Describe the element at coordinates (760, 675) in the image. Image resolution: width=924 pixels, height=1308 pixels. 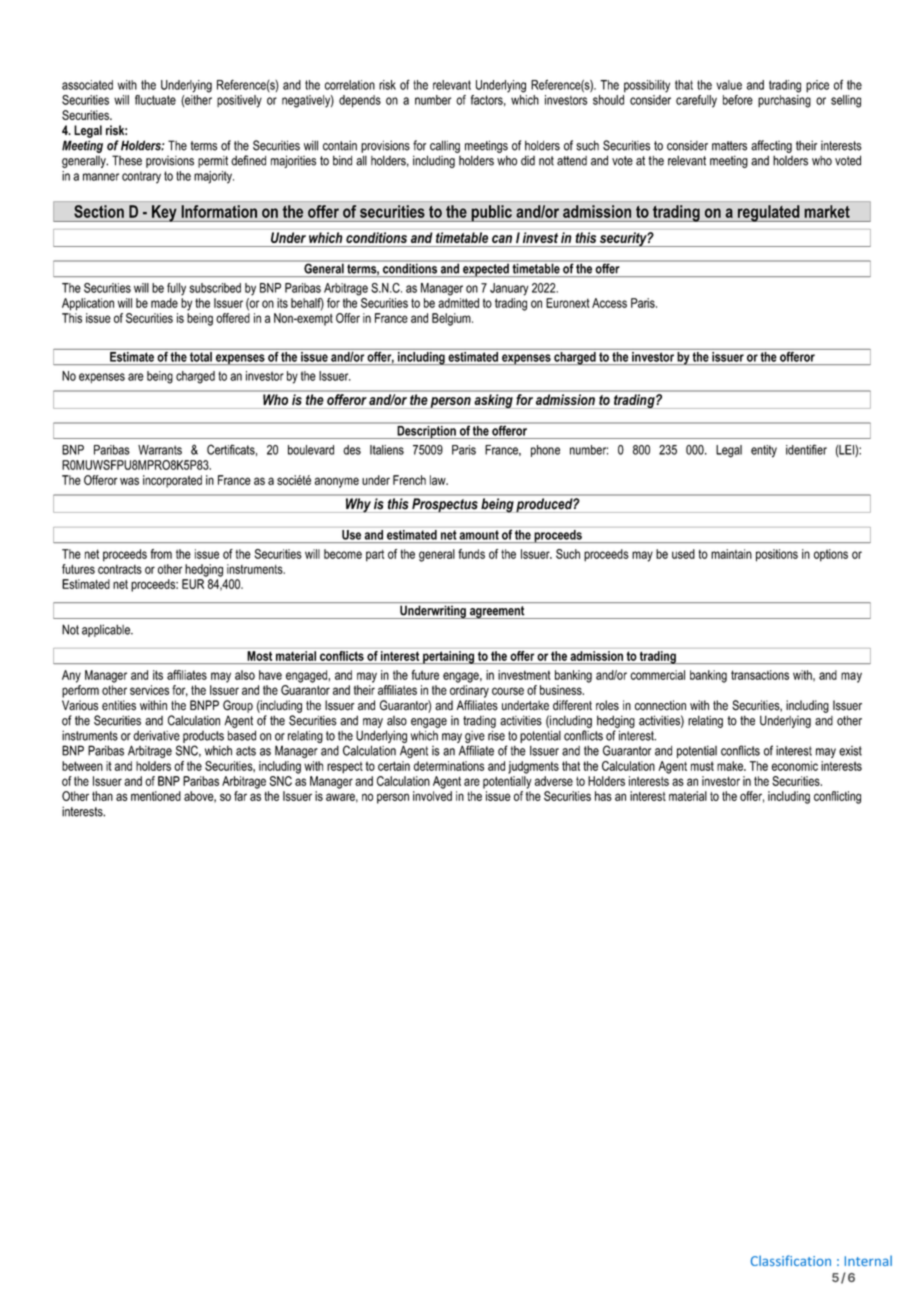
I see `transactions` at that location.
